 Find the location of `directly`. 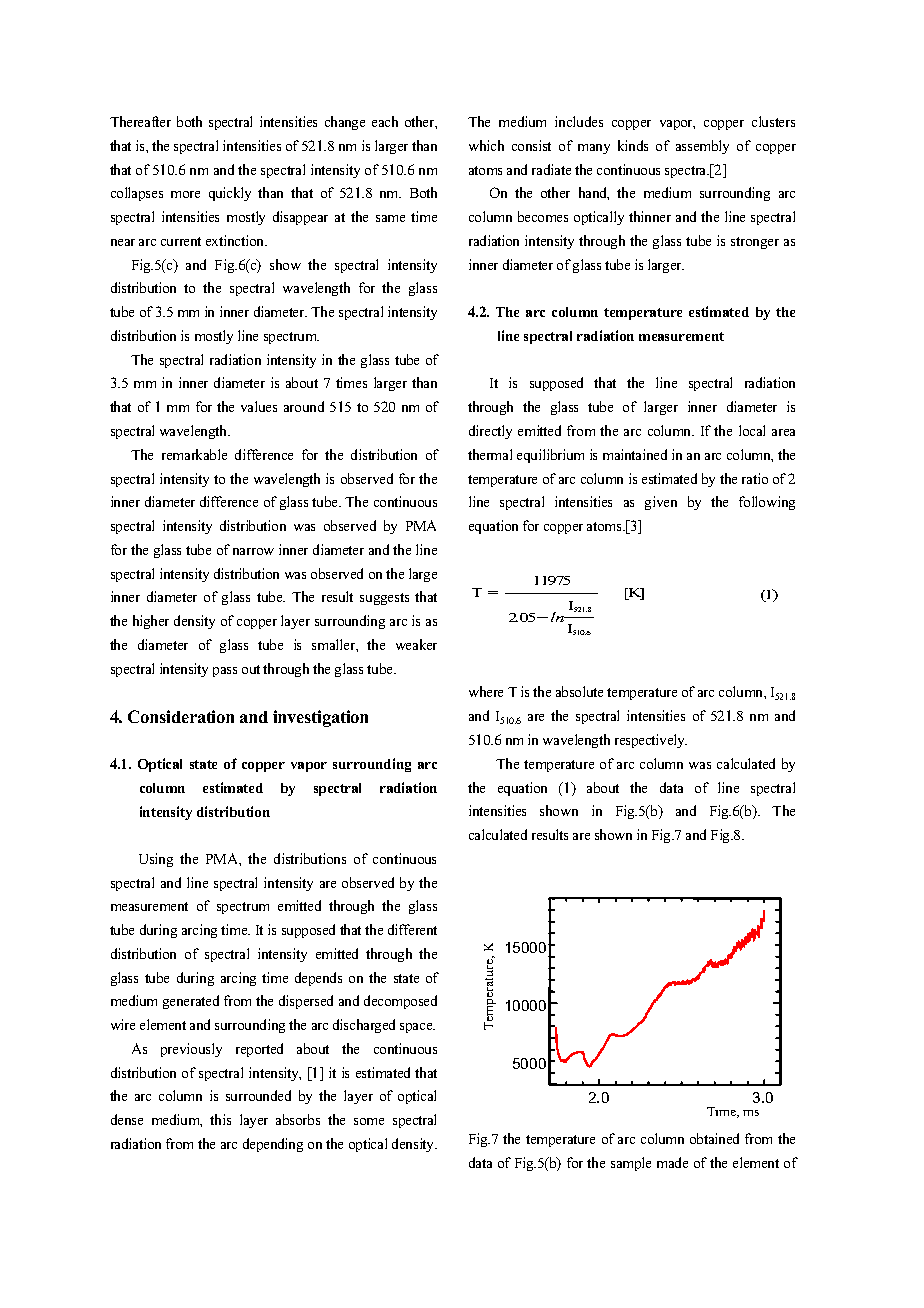

directly is located at coordinates (490, 432).
